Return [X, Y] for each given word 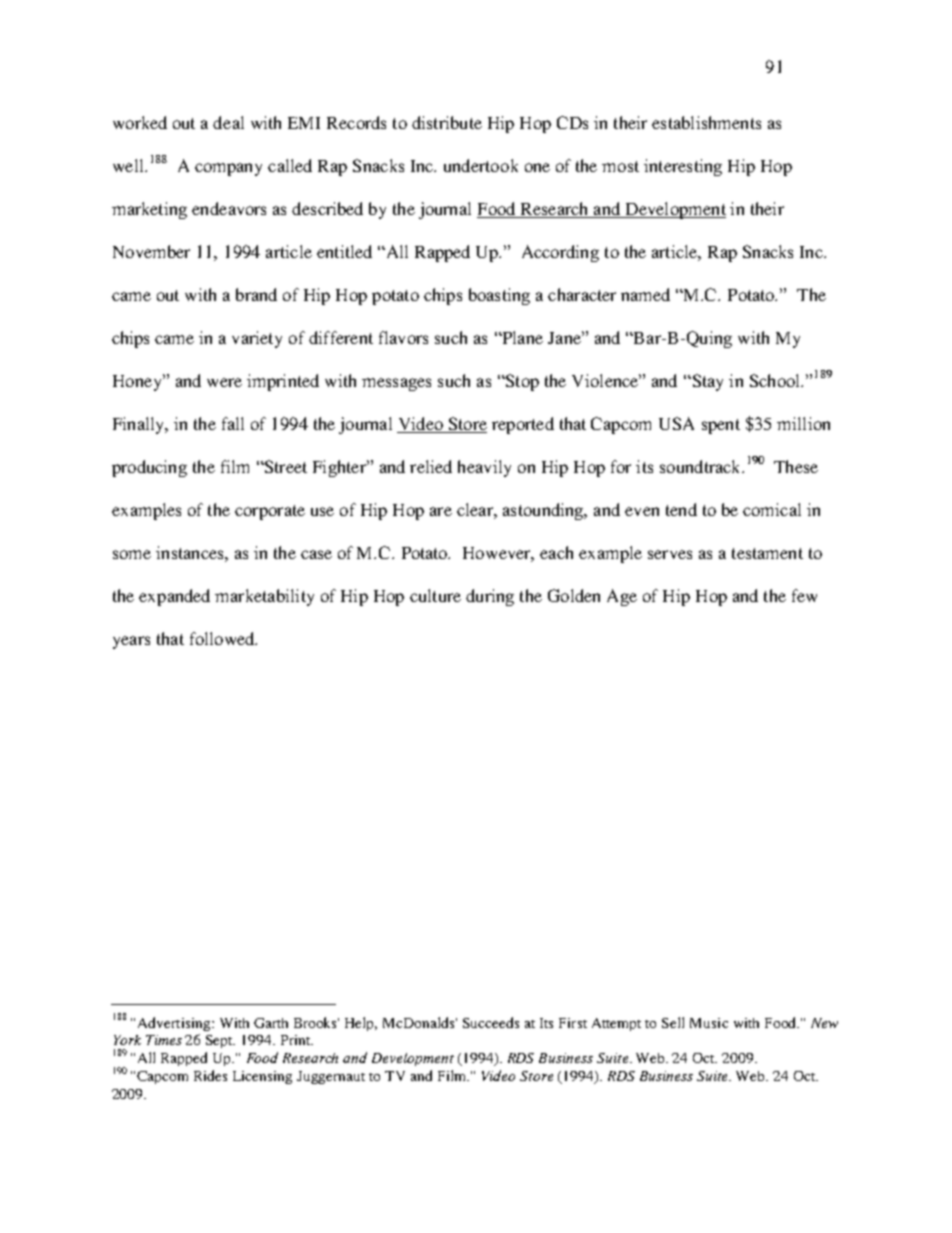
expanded [174, 597]
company [228, 169]
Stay [706, 382]
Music [709, 1023]
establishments [706, 122]
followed [223, 638]
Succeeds [491, 1022]
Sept [220, 1041]
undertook [481, 165]
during [490, 597]
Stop [521, 382]
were [224, 382]
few [804, 595]
